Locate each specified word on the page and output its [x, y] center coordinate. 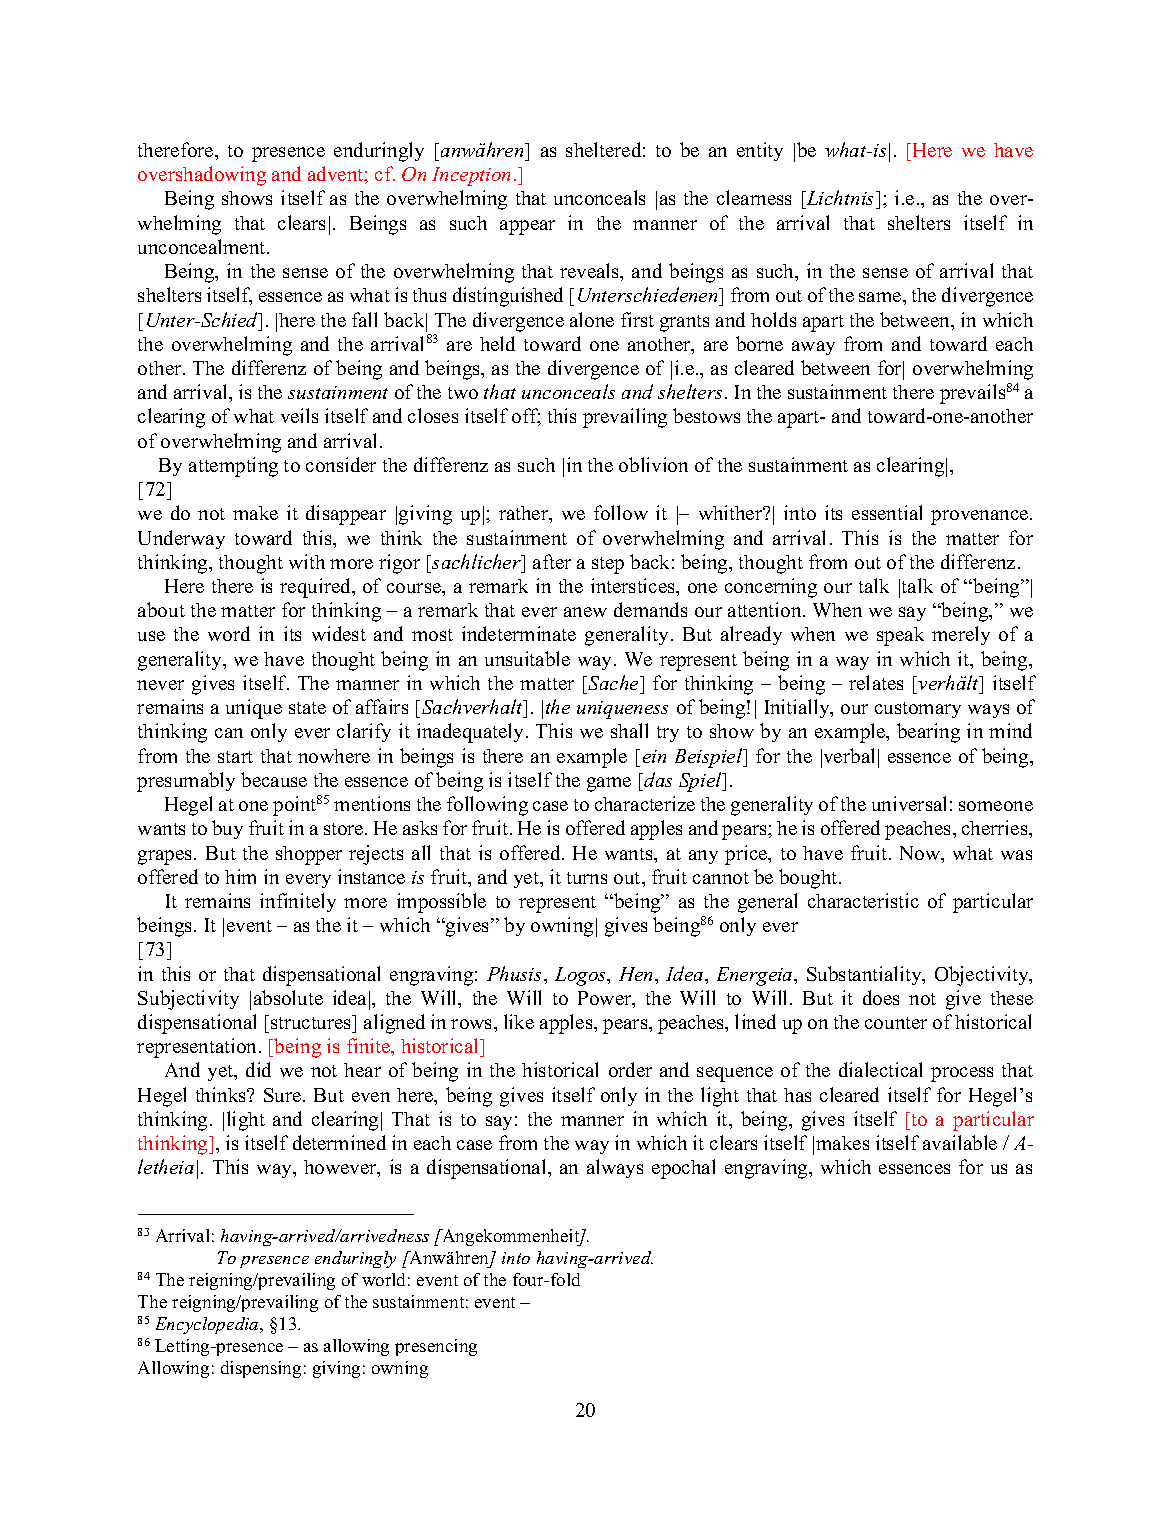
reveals [590, 270]
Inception [471, 176]
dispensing [261, 1369]
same [881, 297]
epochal [683, 1169]
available [960, 1142]
